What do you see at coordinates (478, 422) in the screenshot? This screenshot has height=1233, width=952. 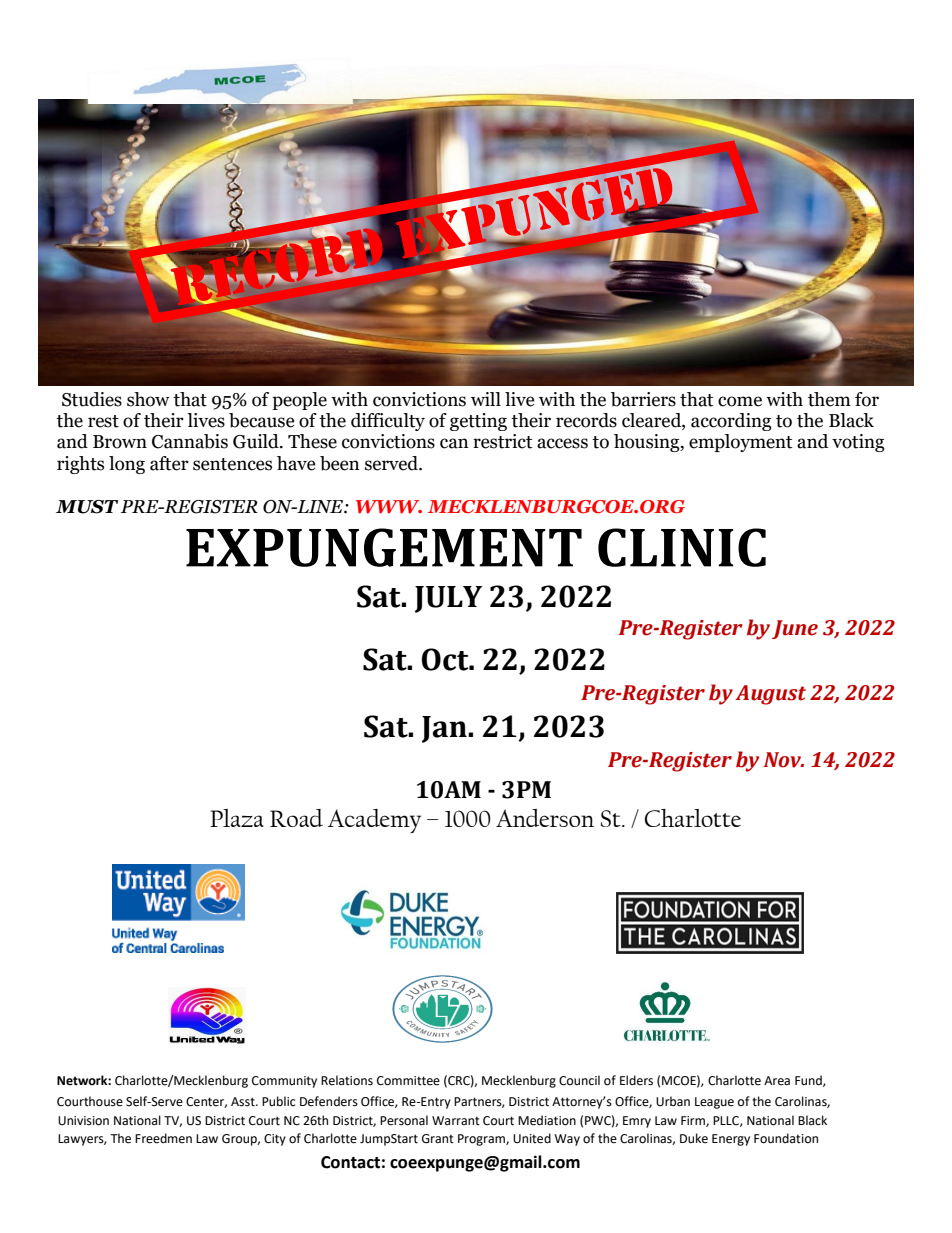 I see `getting` at bounding box center [478, 422].
